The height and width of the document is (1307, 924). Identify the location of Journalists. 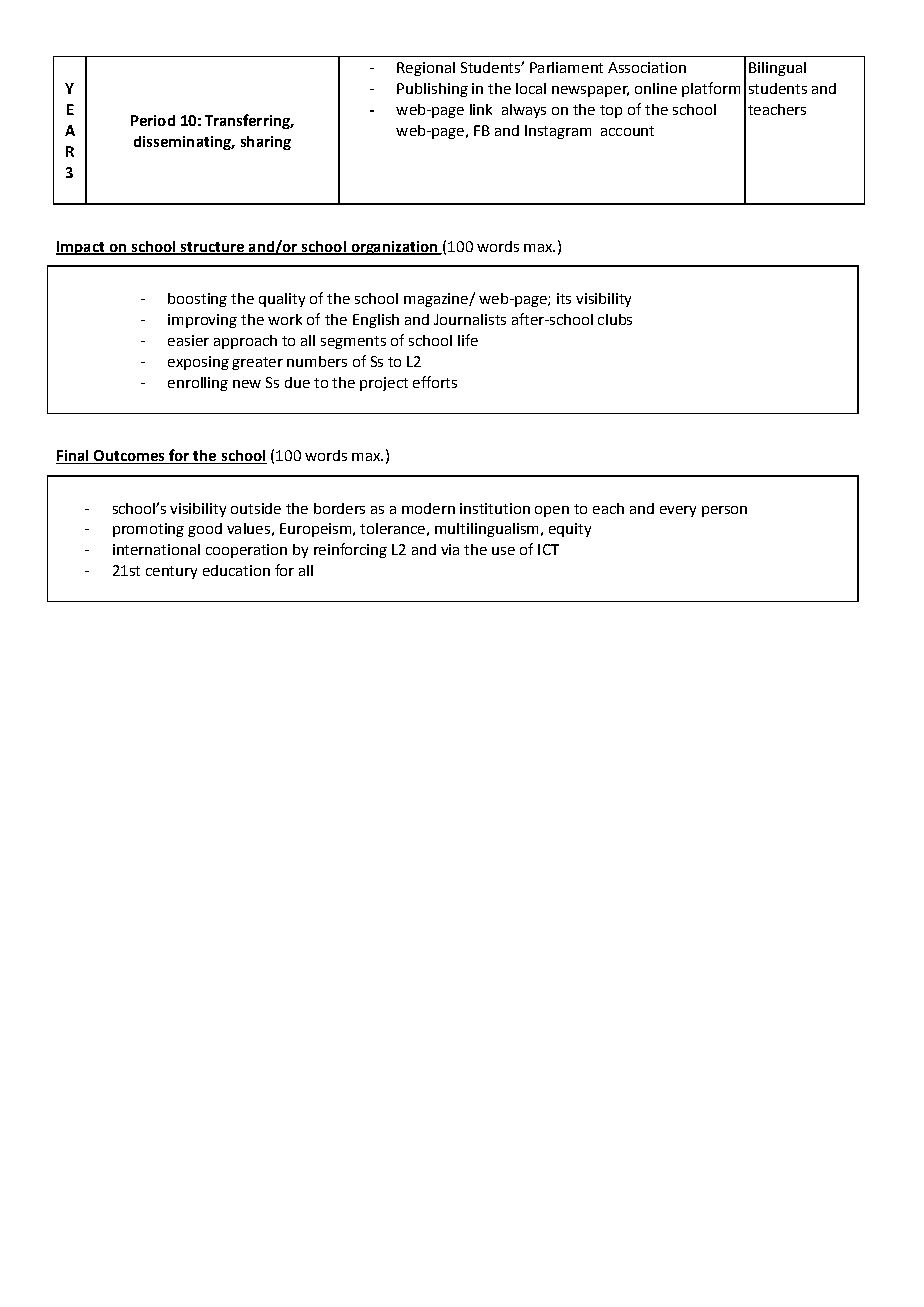
(470, 319).
